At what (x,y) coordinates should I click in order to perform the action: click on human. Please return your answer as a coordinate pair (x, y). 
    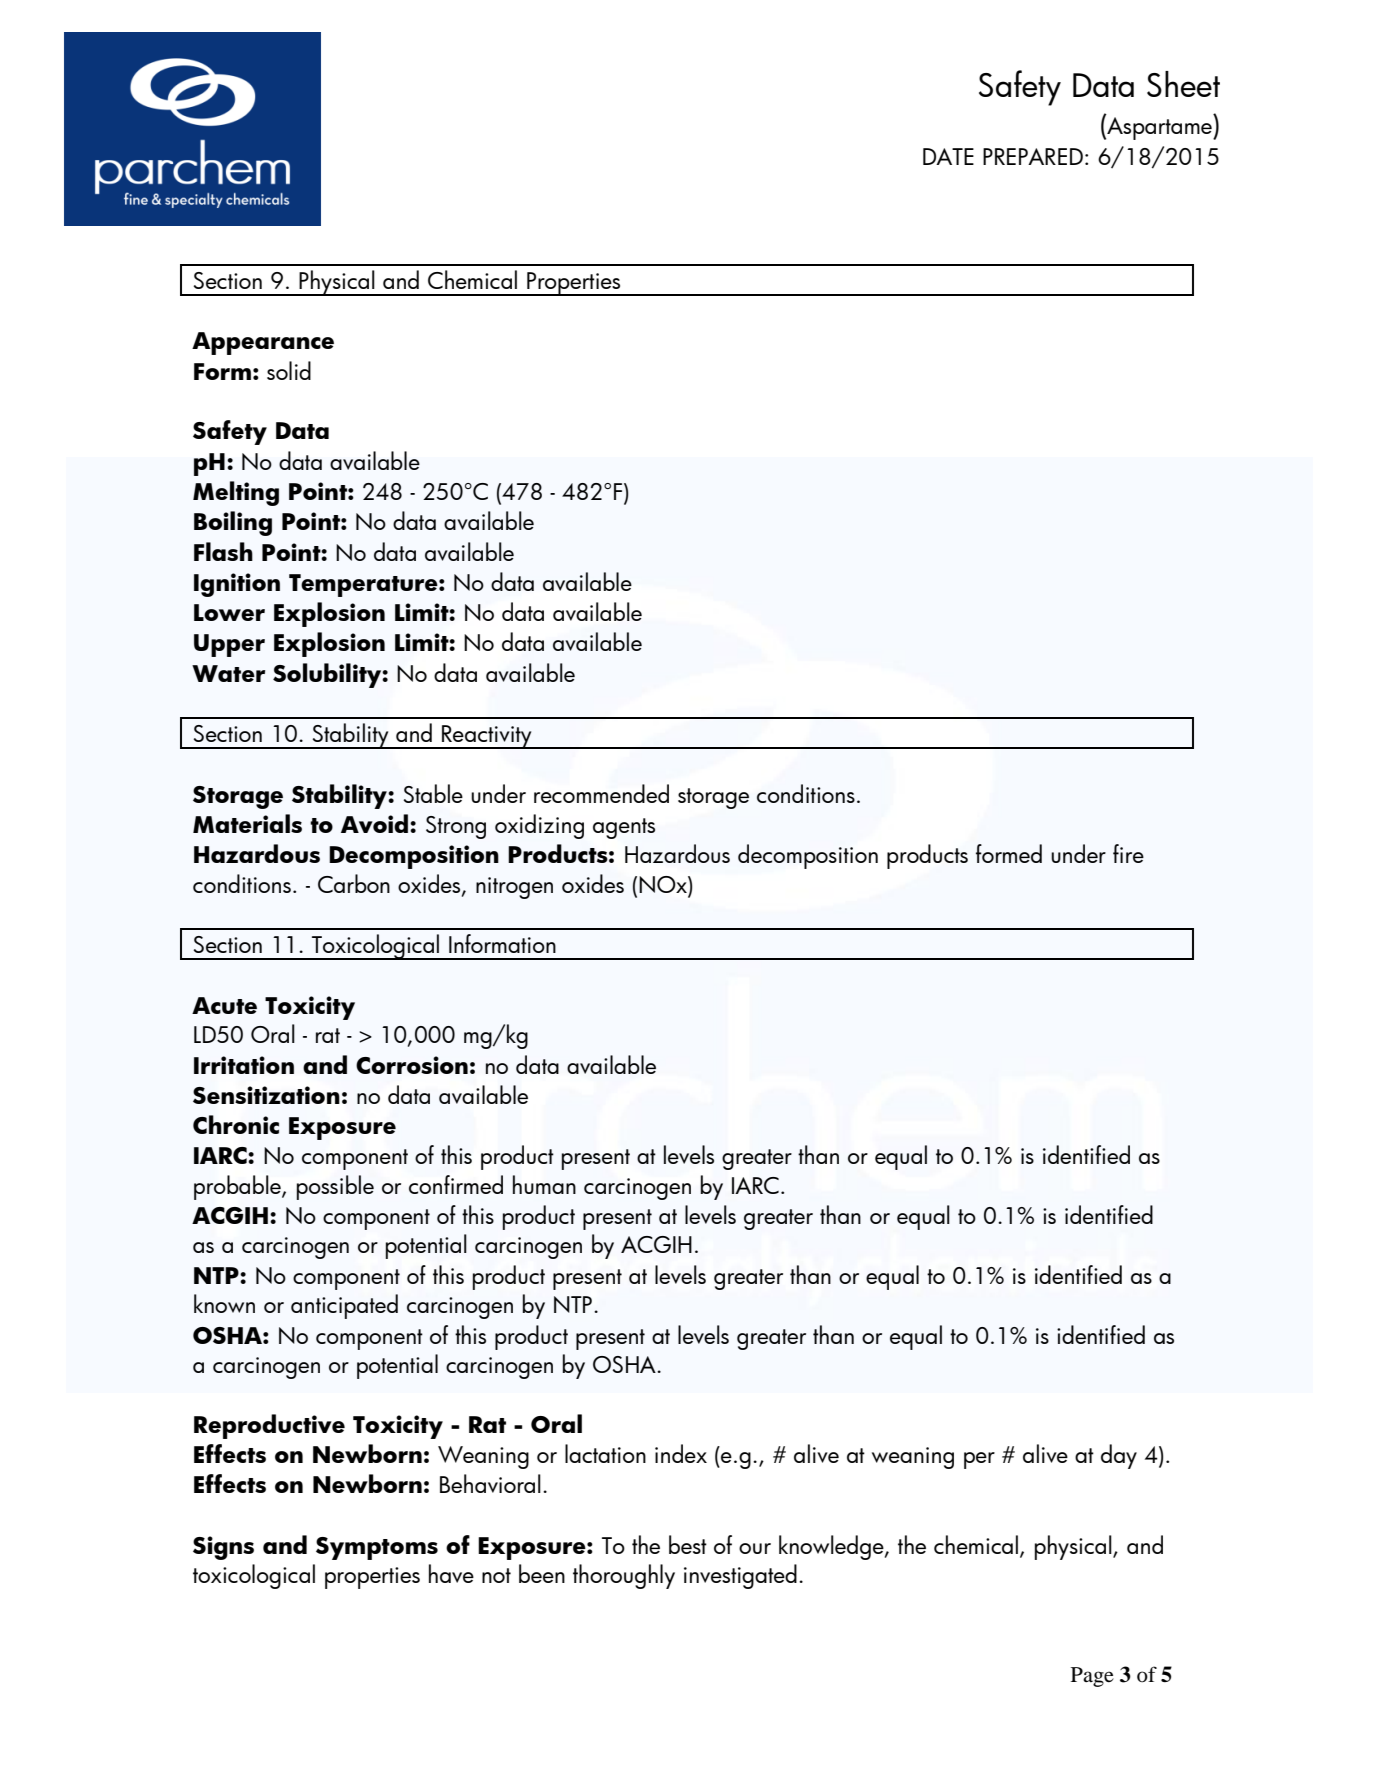
    Looking at the image, I should click on (544, 1184).
